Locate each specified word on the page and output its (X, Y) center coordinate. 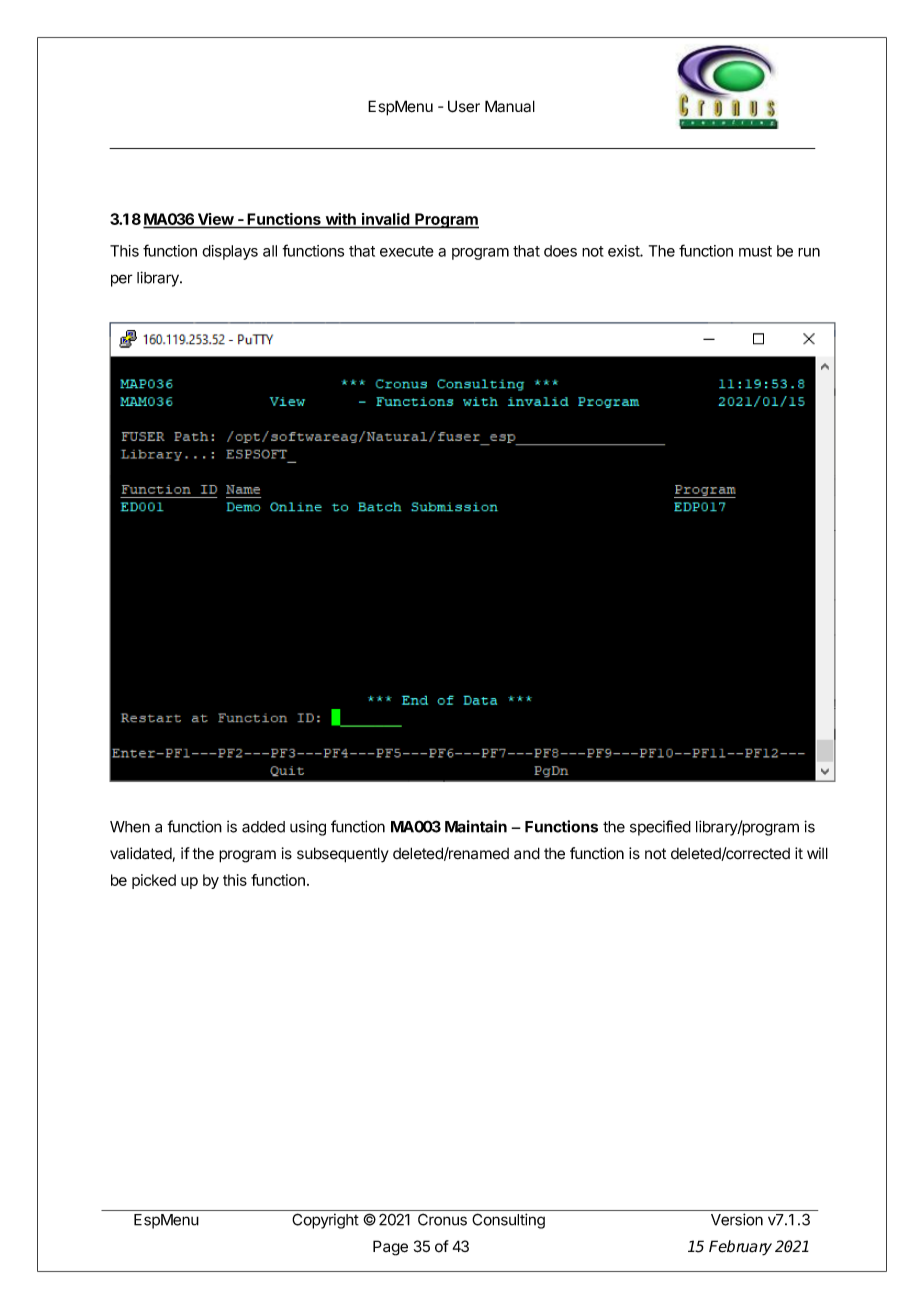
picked (154, 881)
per (122, 280)
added (263, 827)
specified (660, 828)
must (755, 251)
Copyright (325, 1221)
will (817, 853)
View (215, 220)
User (464, 106)
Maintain (476, 826)
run (809, 252)
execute (407, 251)
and (527, 853)
